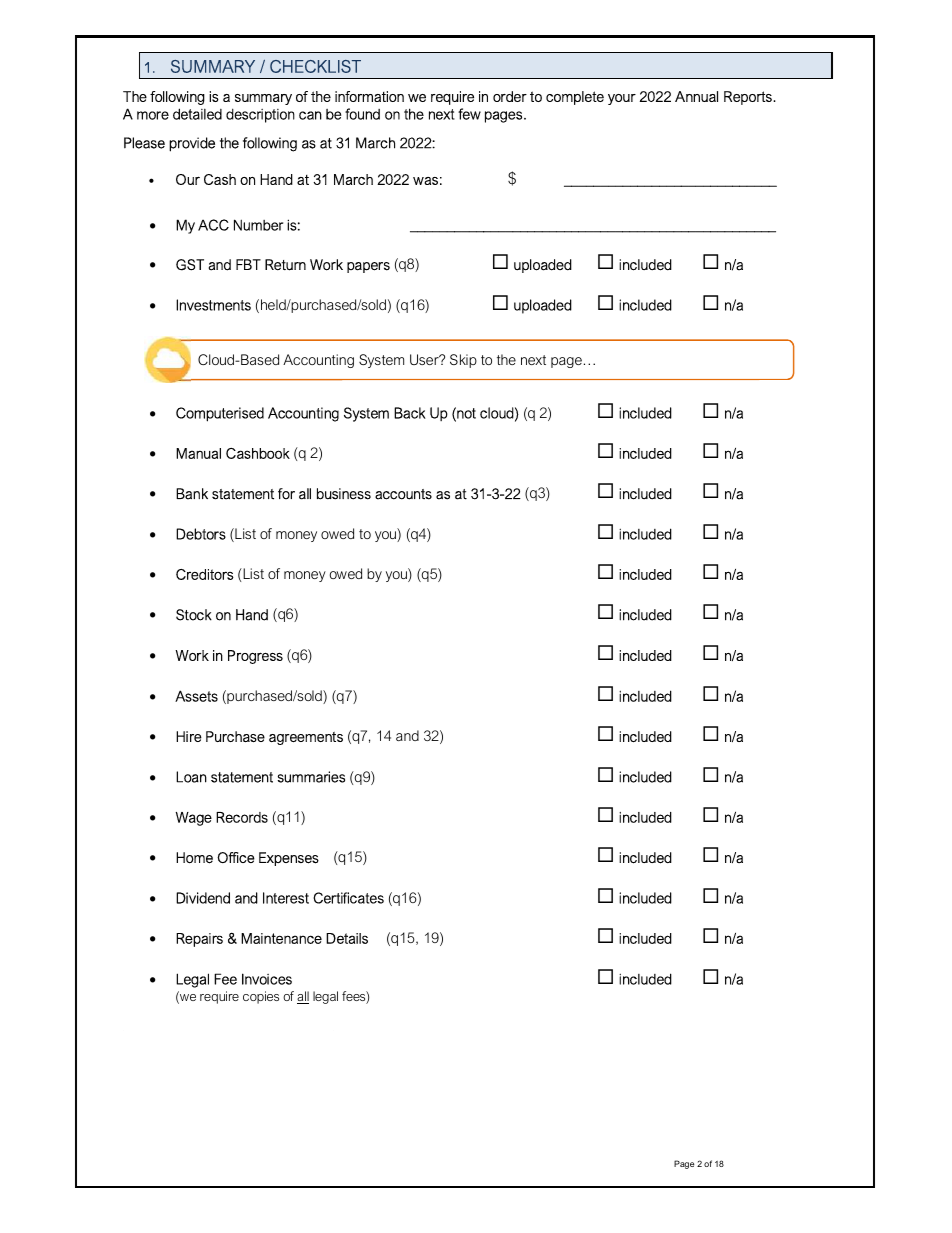 The width and height of the screenshot is (952, 1233). I want to click on Stock, so click(194, 615).
